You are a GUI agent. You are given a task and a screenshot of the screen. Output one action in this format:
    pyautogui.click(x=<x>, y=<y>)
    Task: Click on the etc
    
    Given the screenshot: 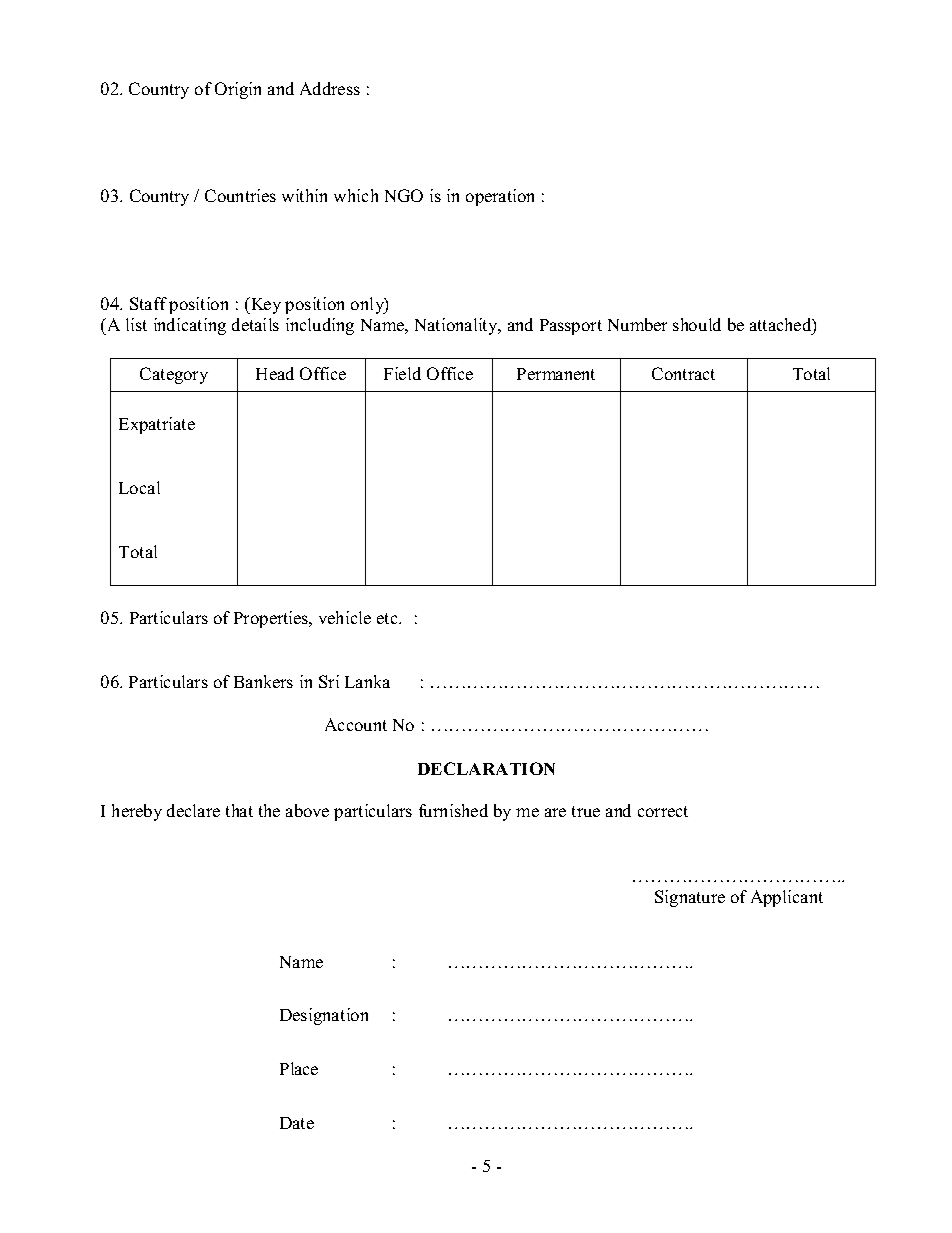 What is the action you would take?
    pyautogui.click(x=388, y=618)
